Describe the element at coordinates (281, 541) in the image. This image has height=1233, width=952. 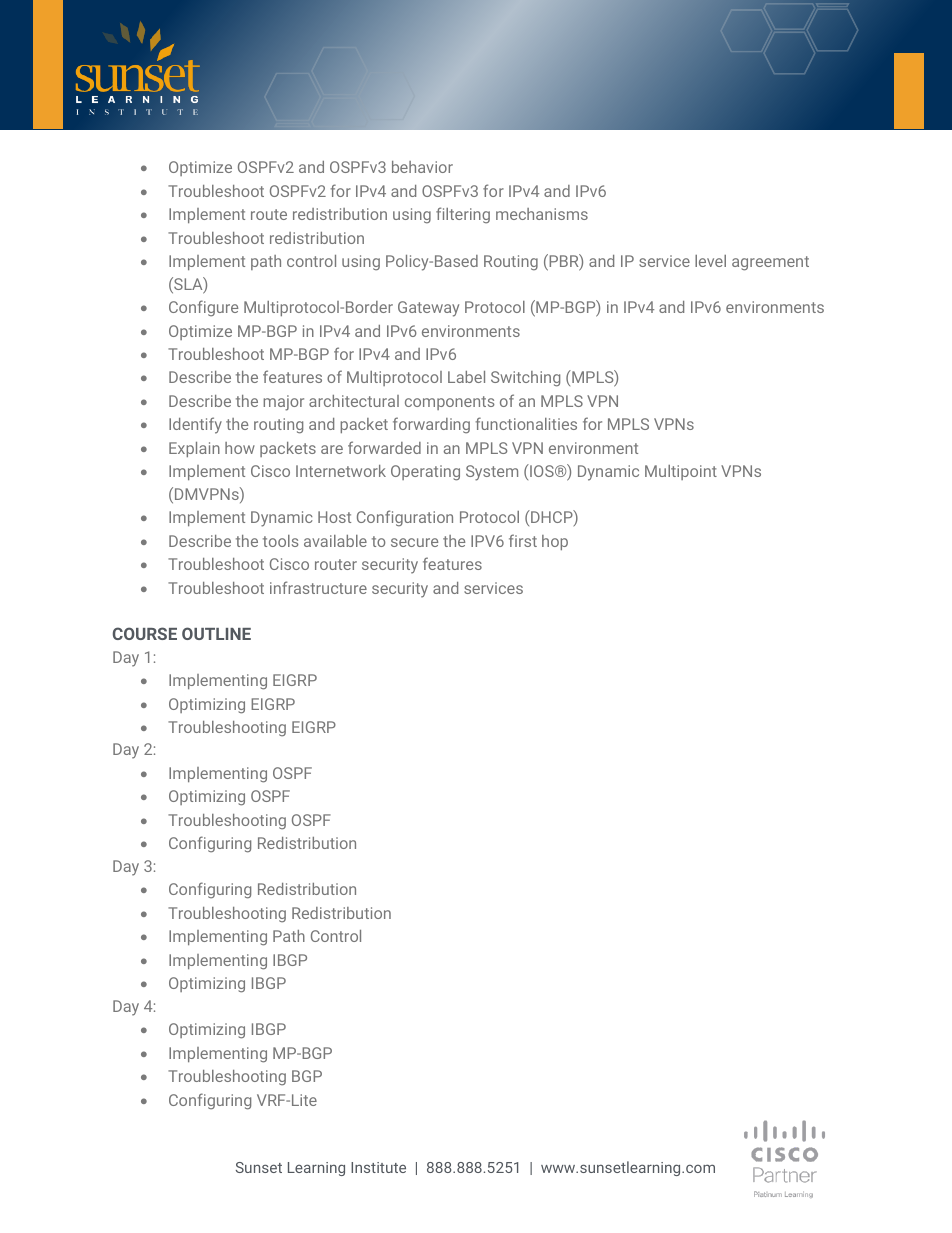
I see `tools` at that location.
